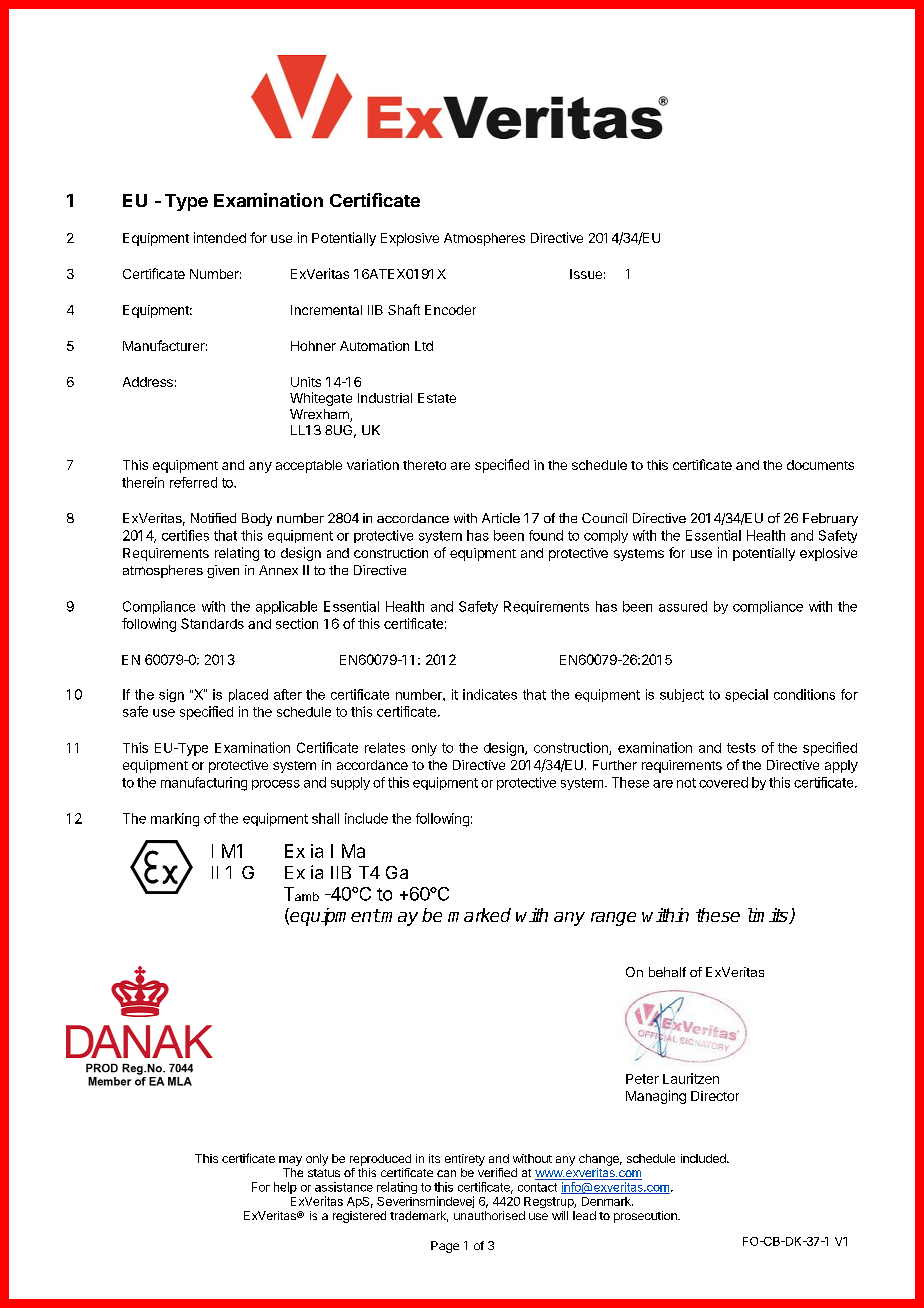 The height and width of the page is (1308, 924). I want to click on Issue, so click(586, 274).
